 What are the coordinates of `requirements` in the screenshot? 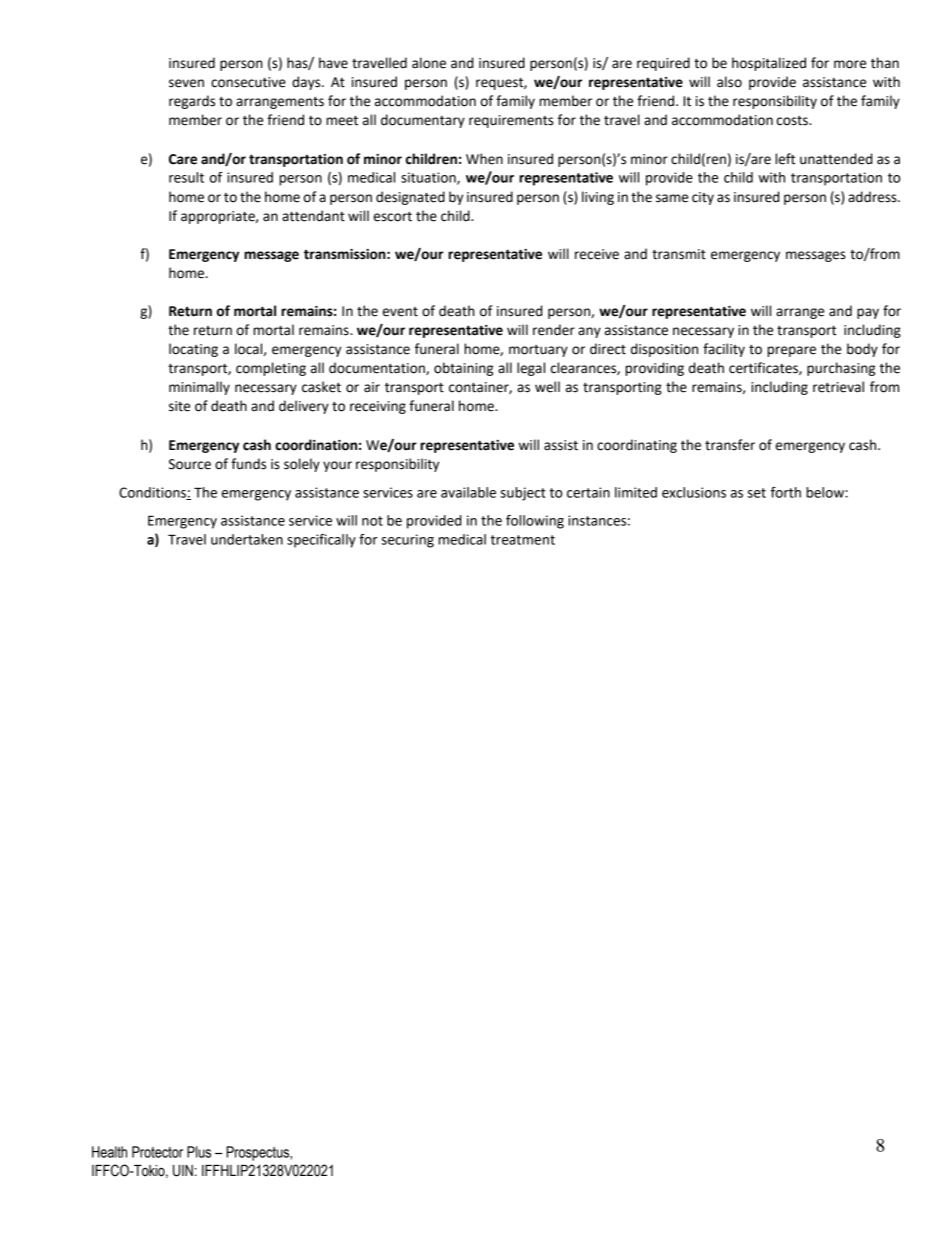 It's located at (511, 121).
